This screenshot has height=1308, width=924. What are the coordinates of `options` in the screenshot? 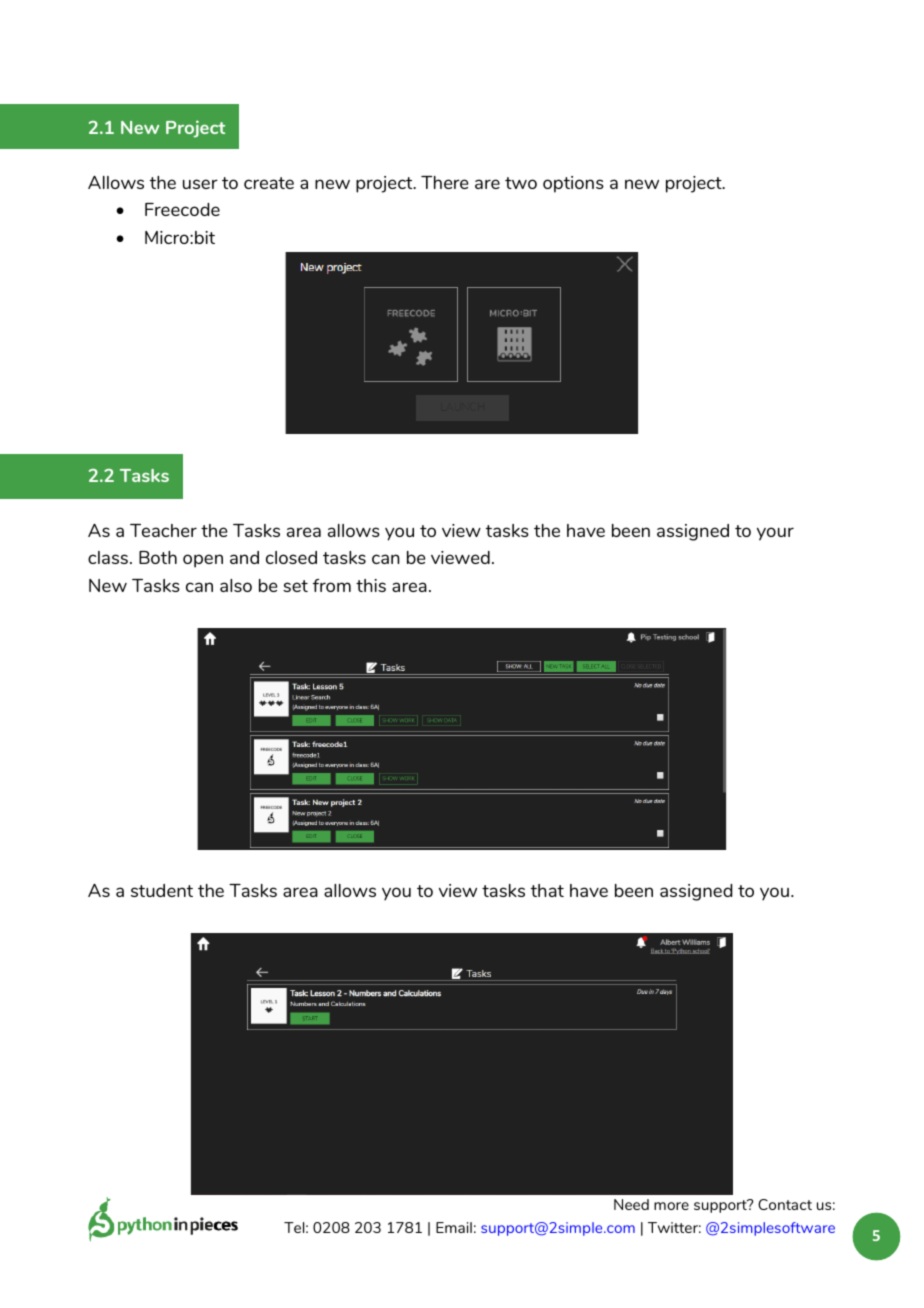 It's located at (573, 184).
